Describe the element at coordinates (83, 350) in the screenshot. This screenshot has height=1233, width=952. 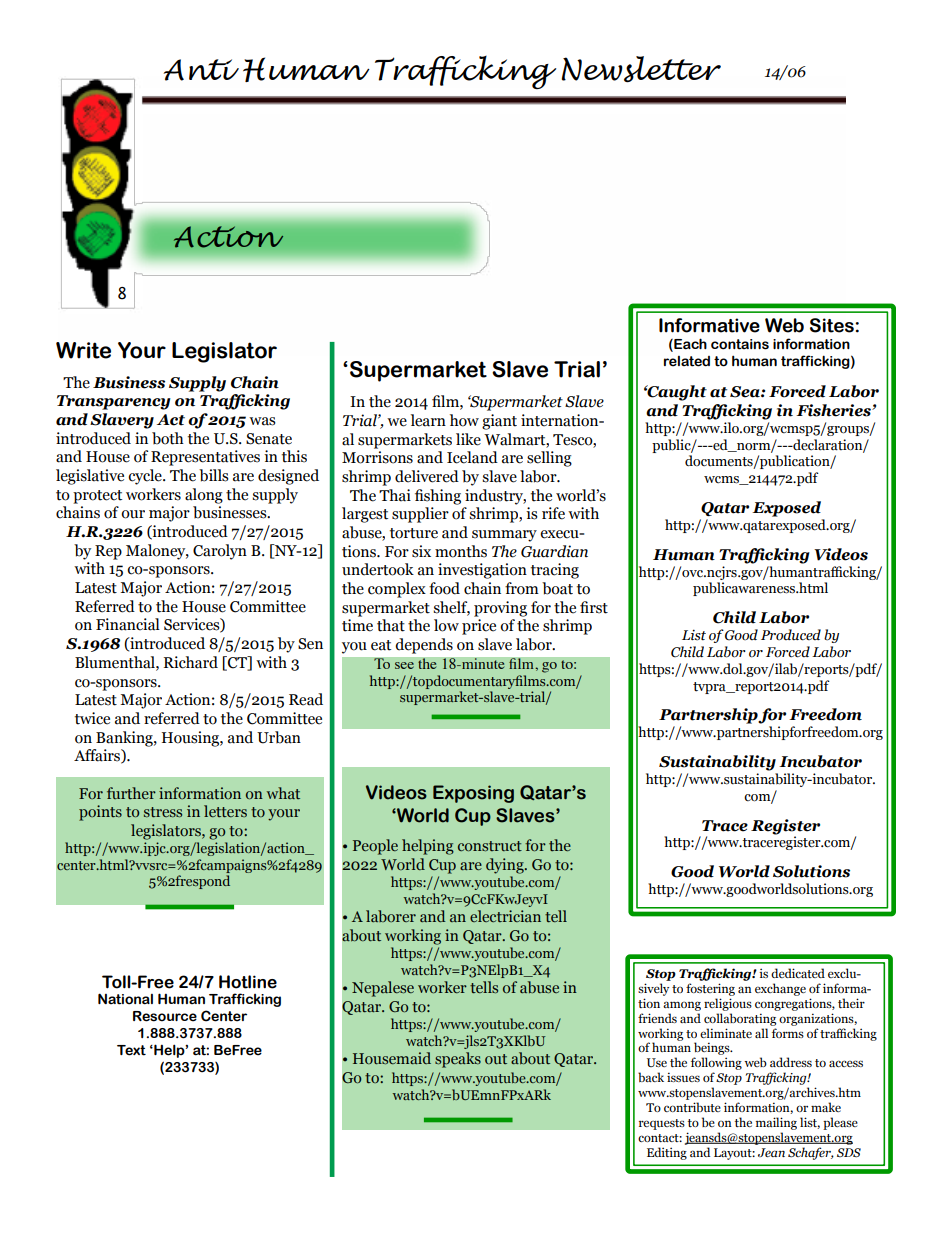
I see `Write` at that location.
